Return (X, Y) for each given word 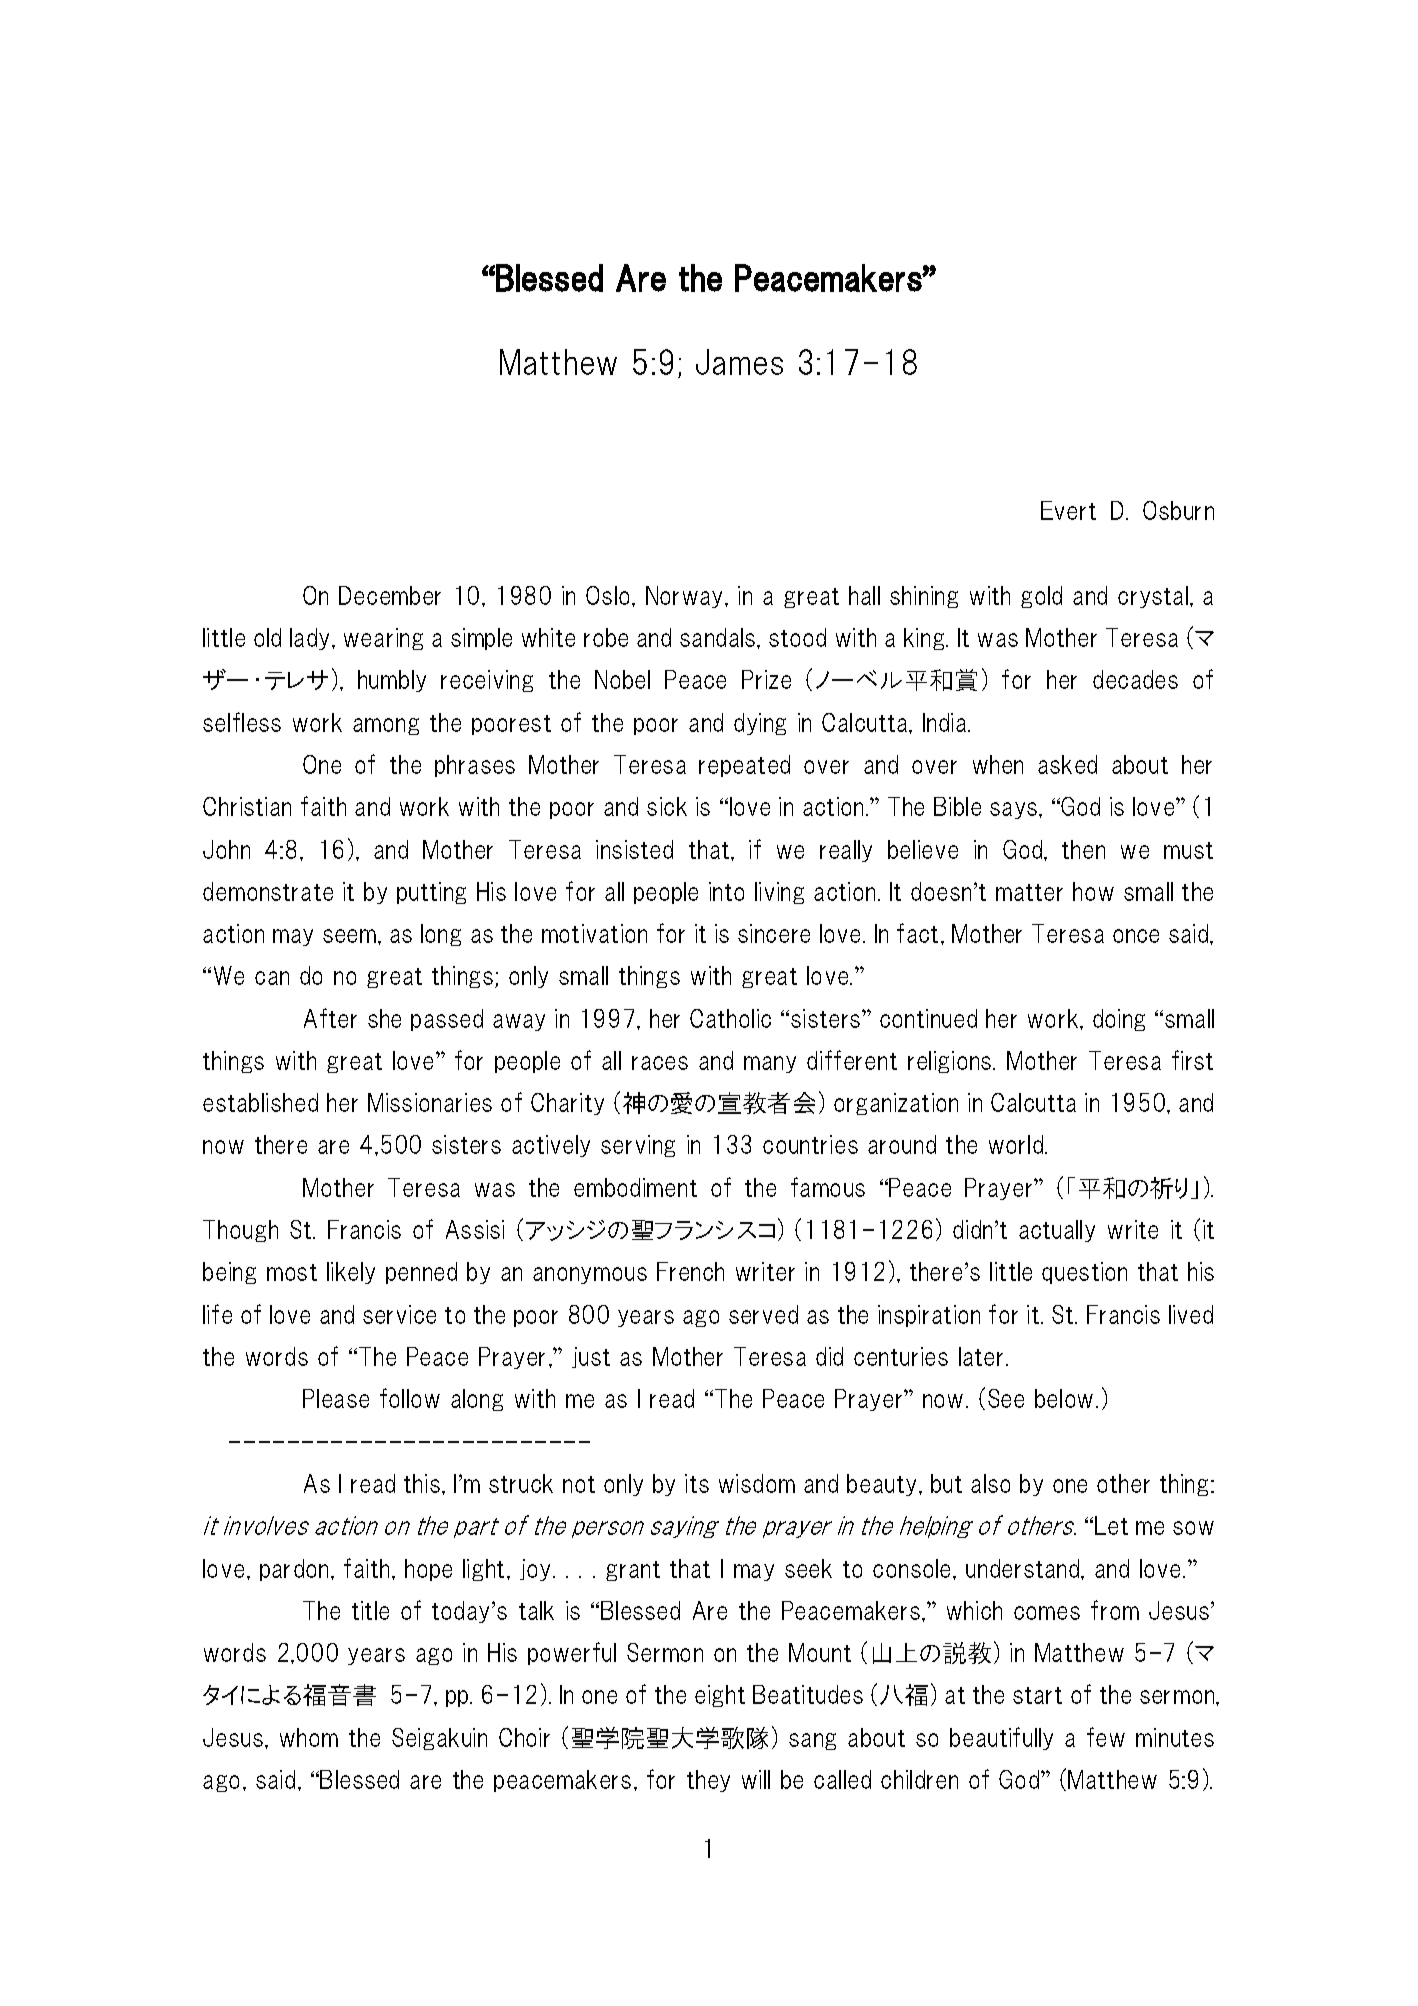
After (330, 1018)
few (1106, 1737)
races (660, 1063)
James (739, 362)
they (708, 1781)
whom (309, 1737)
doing (1119, 1020)
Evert (1068, 510)
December (390, 595)
